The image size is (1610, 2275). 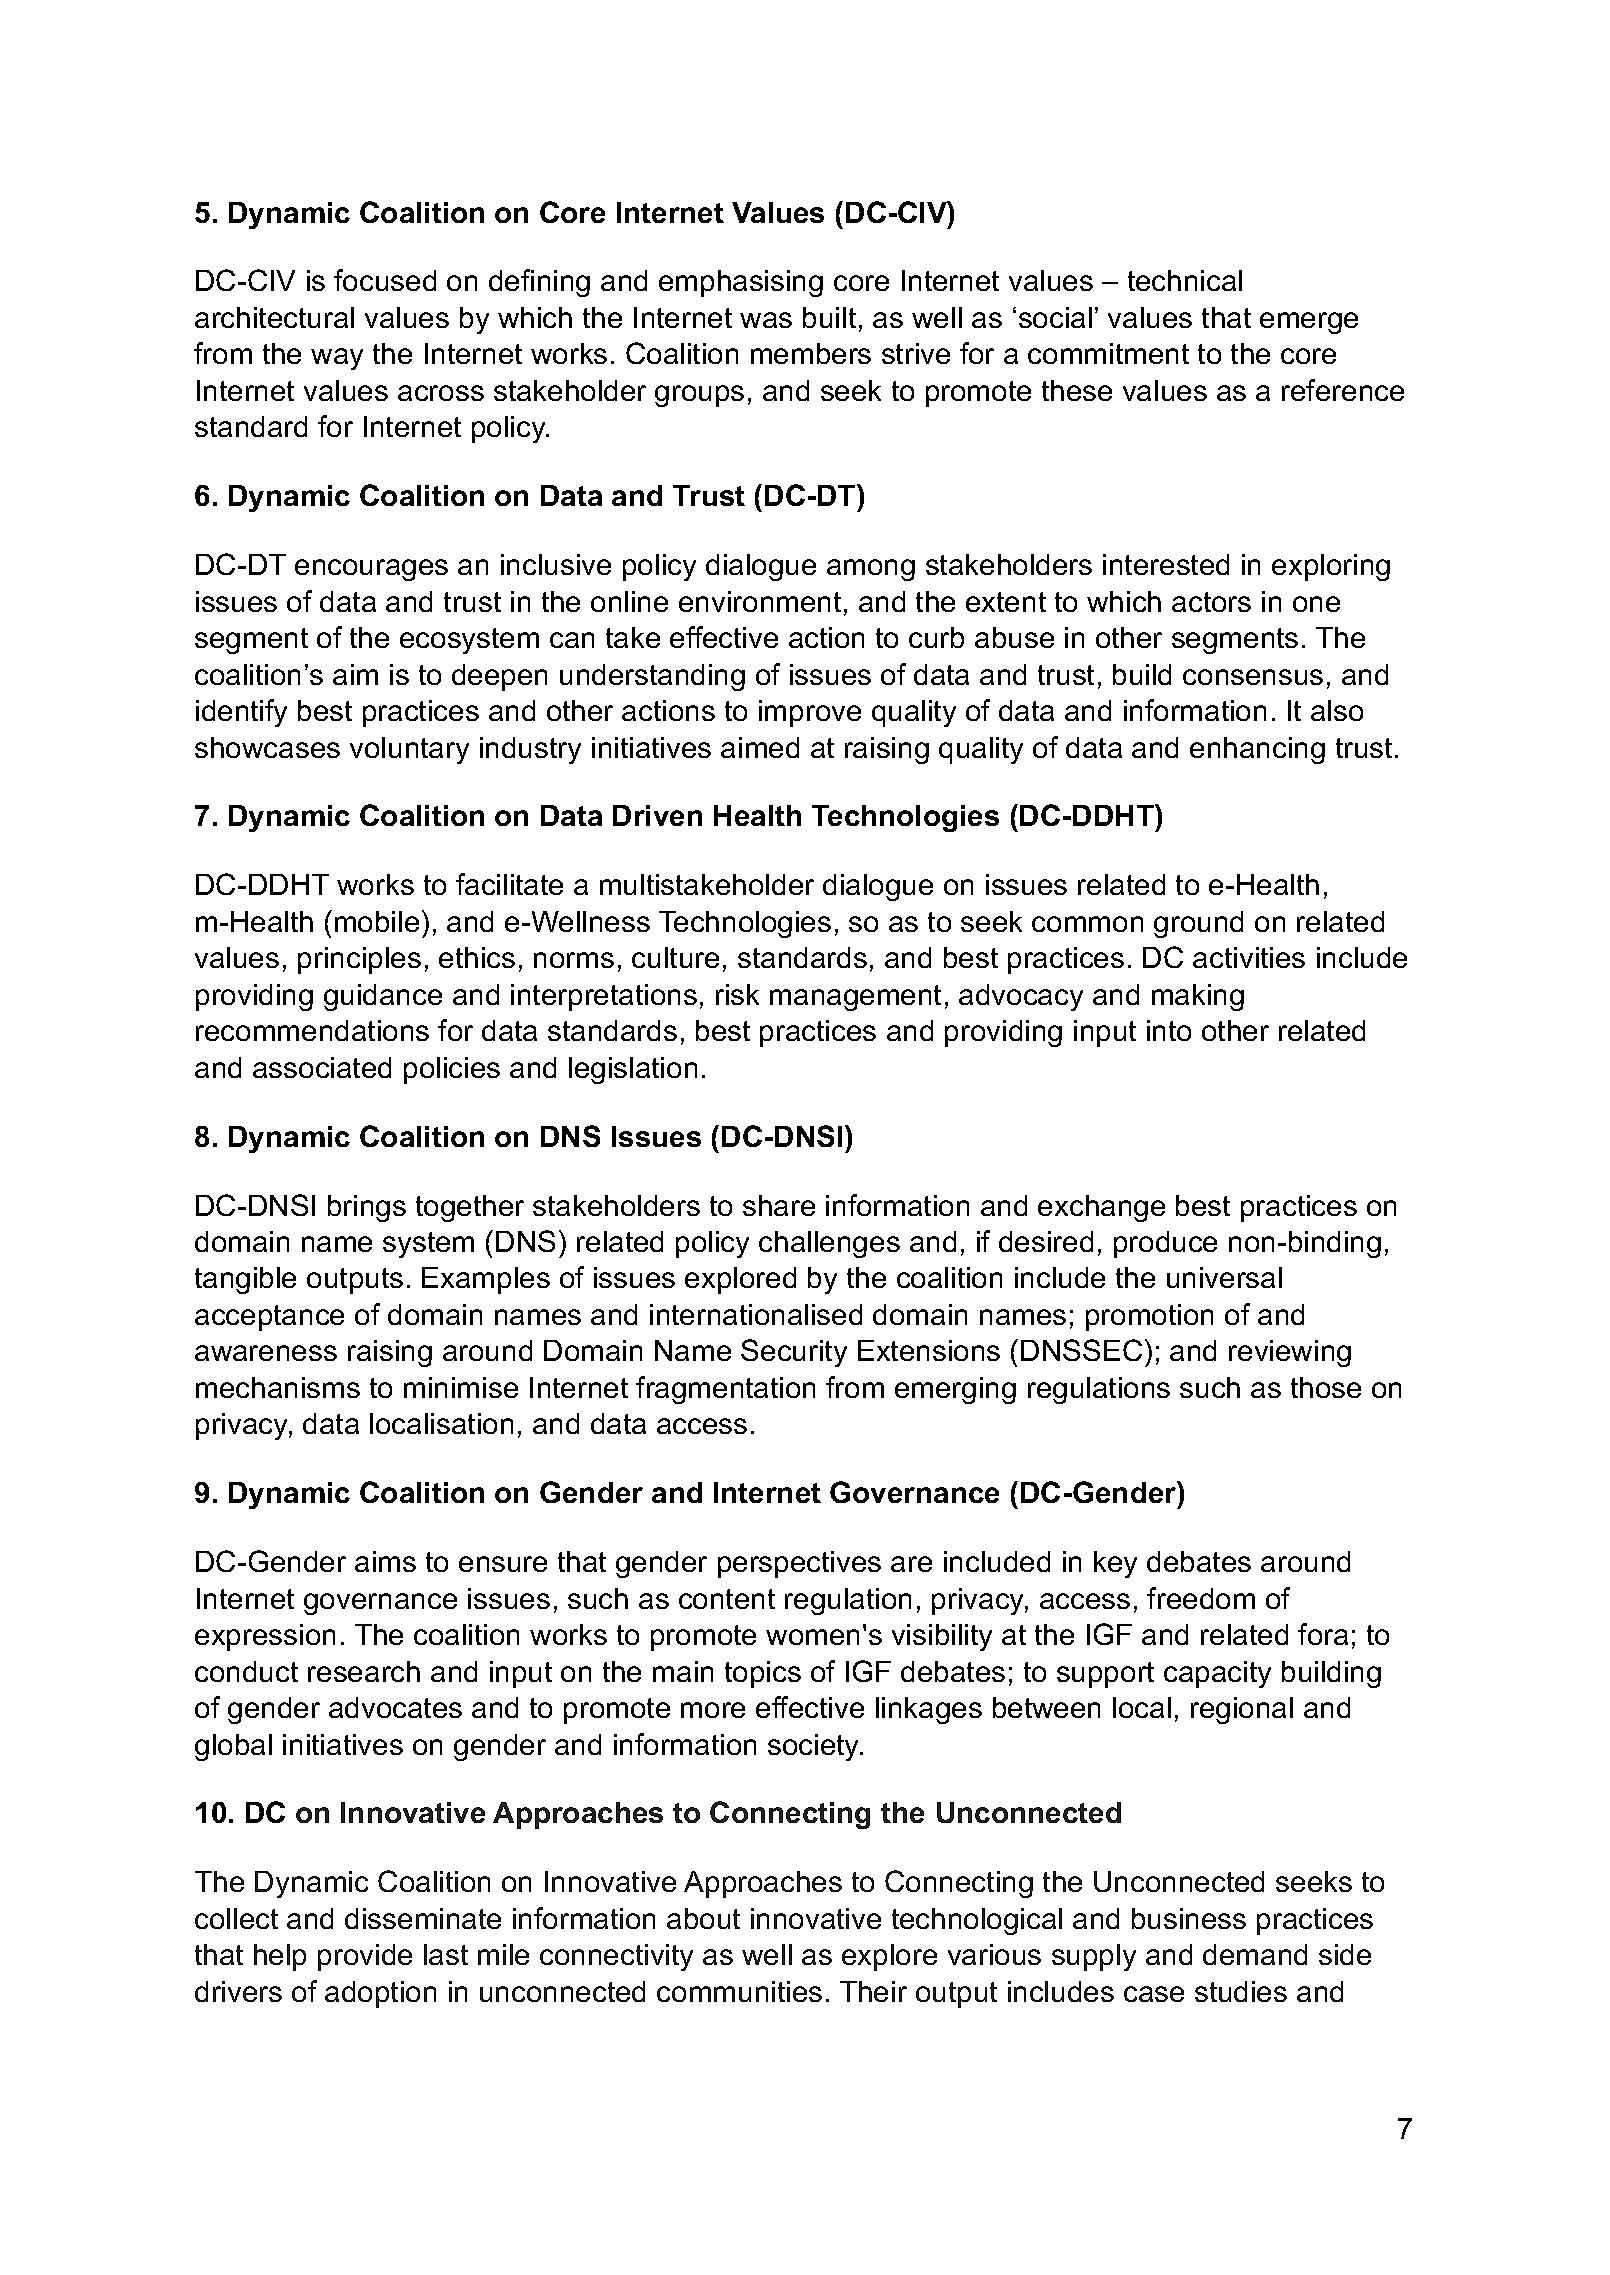 What do you see at coordinates (739, 1991) in the image?
I see `communities` at bounding box center [739, 1991].
